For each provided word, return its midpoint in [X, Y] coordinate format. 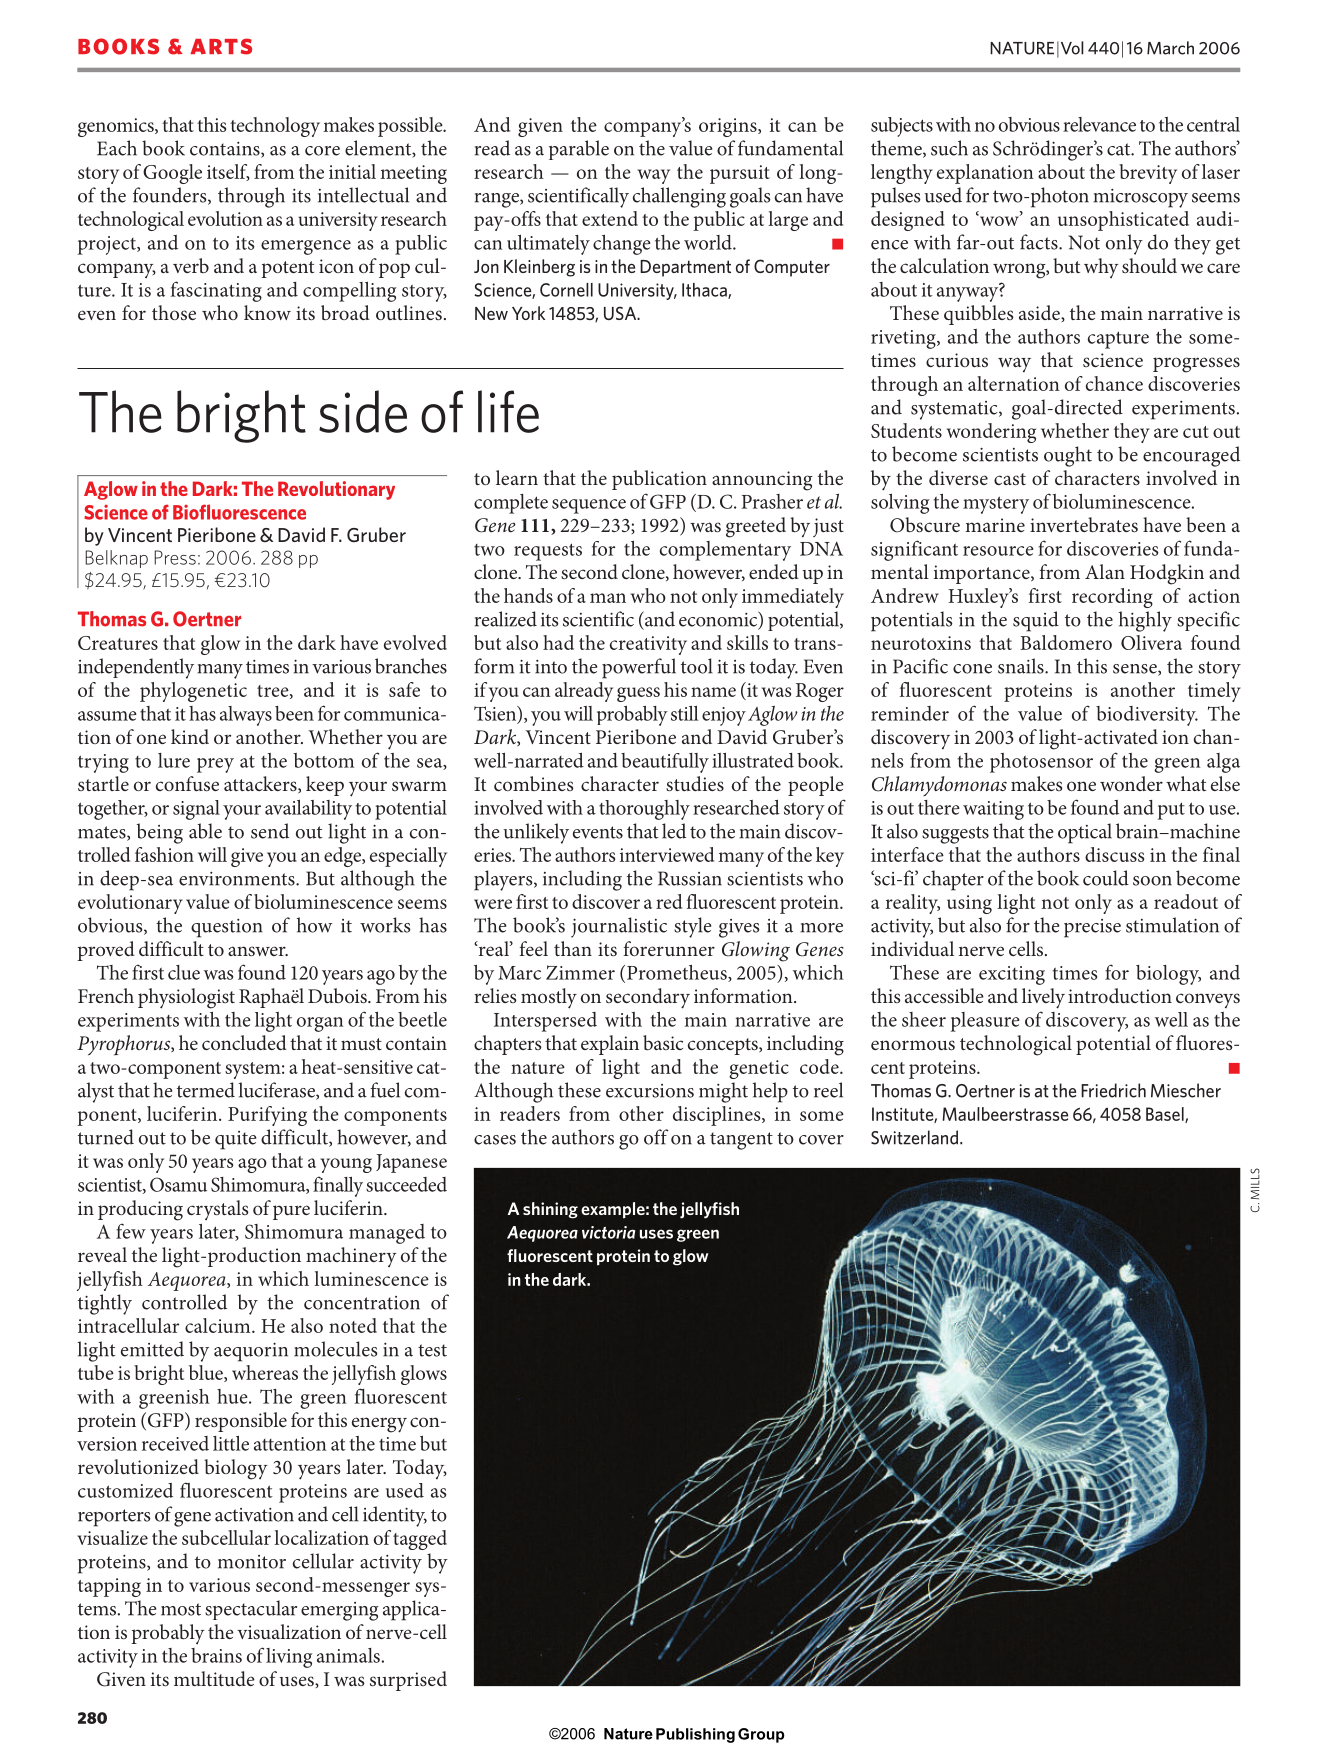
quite [236, 1140]
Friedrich [1113, 1090]
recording [1112, 598]
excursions [650, 1091]
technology [275, 127]
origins [729, 127]
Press [175, 557]
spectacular [251, 1610]
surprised [408, 1681]
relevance [1099, 124]
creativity [648, 645]
